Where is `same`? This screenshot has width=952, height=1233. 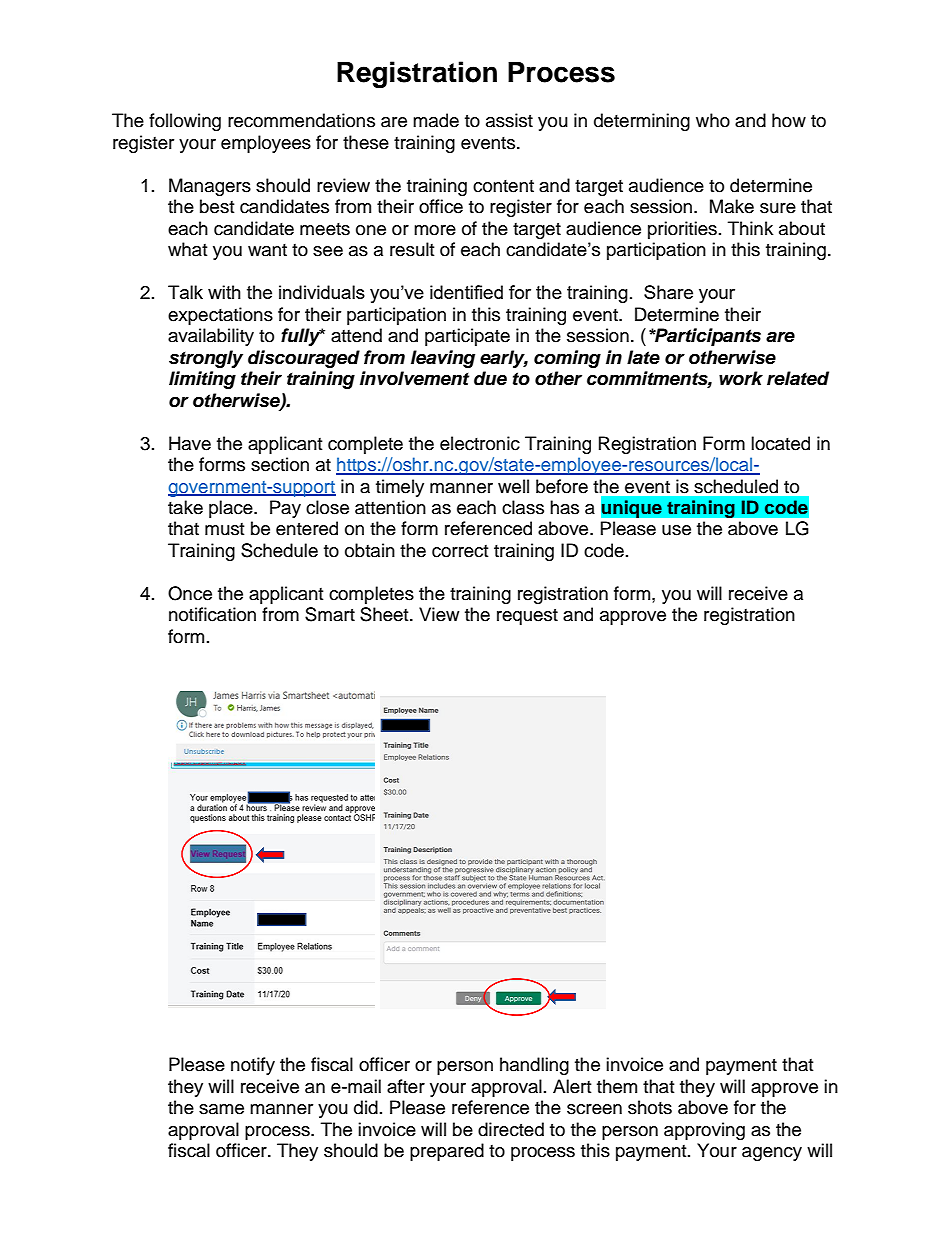 same is located at coordinates (221, 1109).
